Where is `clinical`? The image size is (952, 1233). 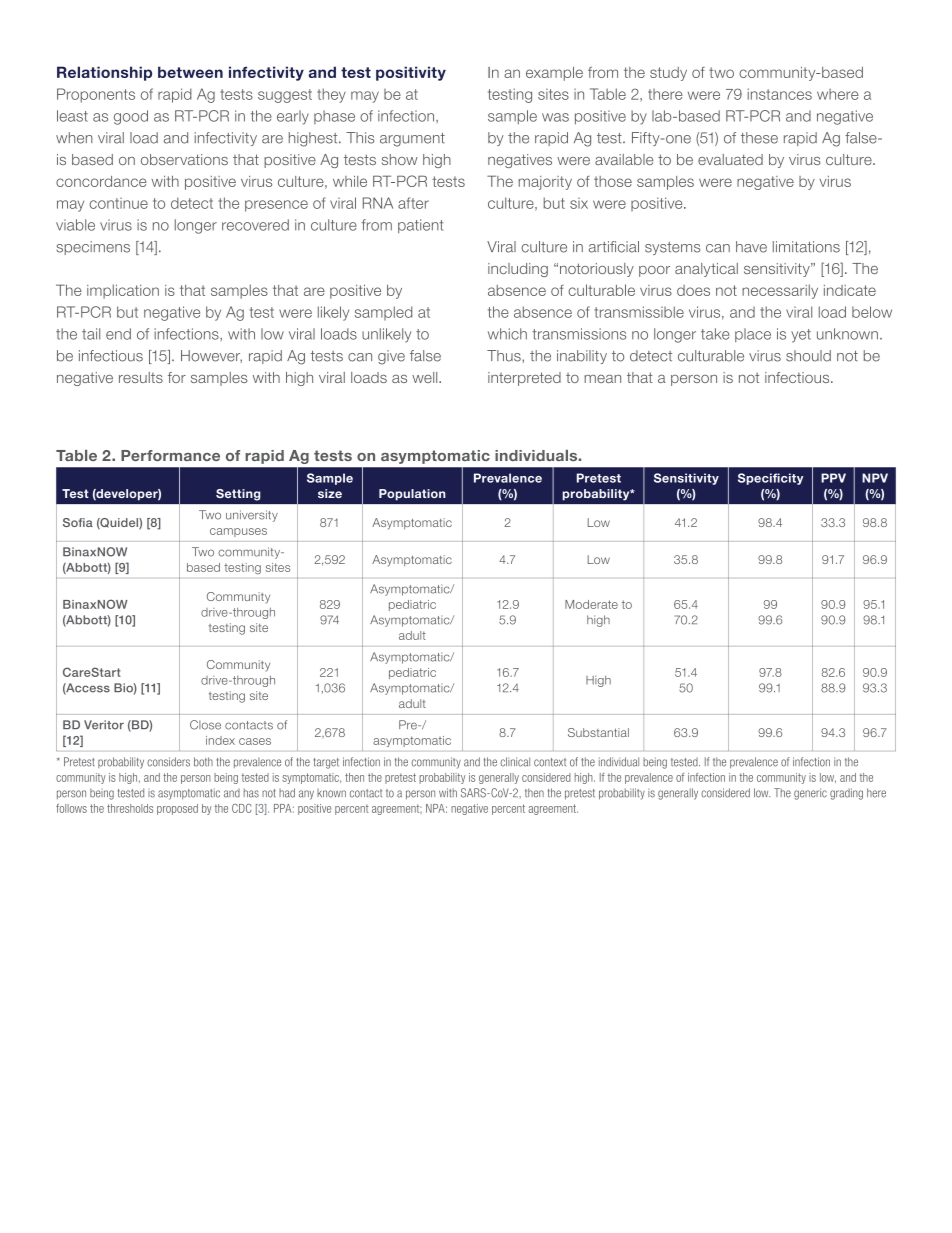
clinical is located at coordinates (515, 762).
